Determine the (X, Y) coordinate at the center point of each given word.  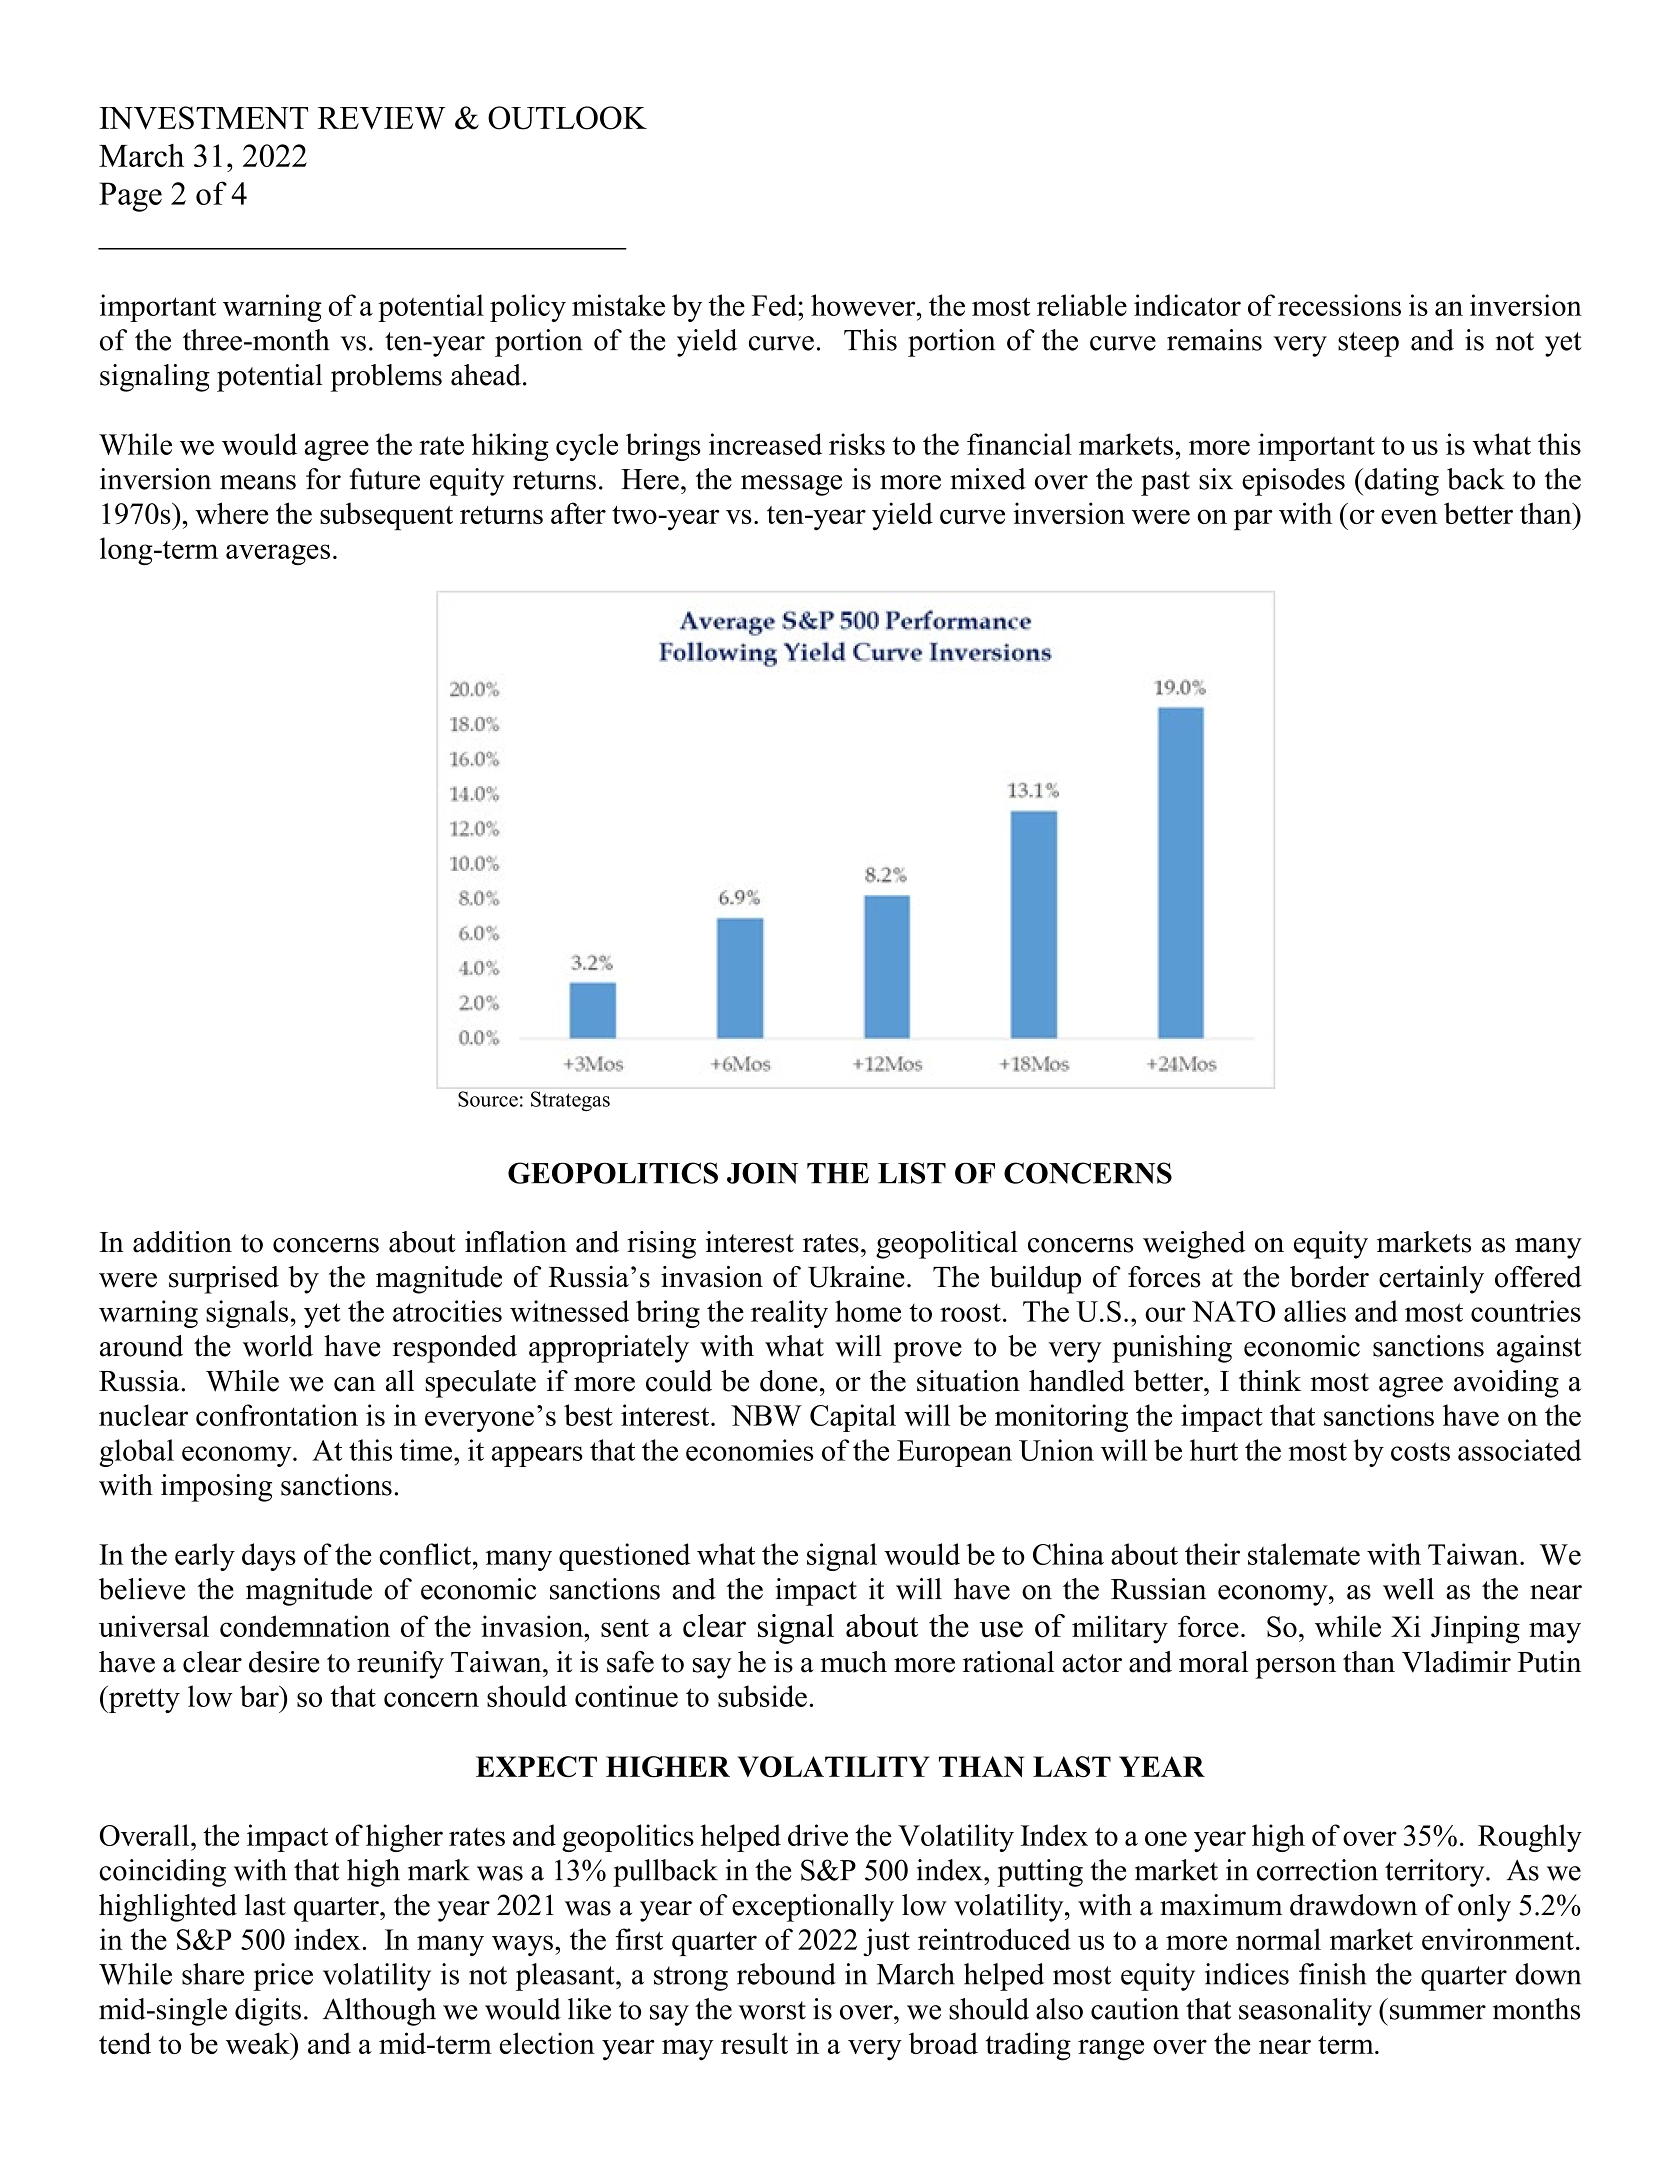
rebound (786, 1974)
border (1329, 1277)
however (864, 305)
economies (749, 1450)
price (283, 1977)
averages (278, 554)
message (791, 485)
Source (488, 1099)
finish (1333, 1974)
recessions (1339, 305)
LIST (912, 1173)
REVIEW (381, 118)
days (269, 1557)
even (1409, 516)
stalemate (1304, 1554)
